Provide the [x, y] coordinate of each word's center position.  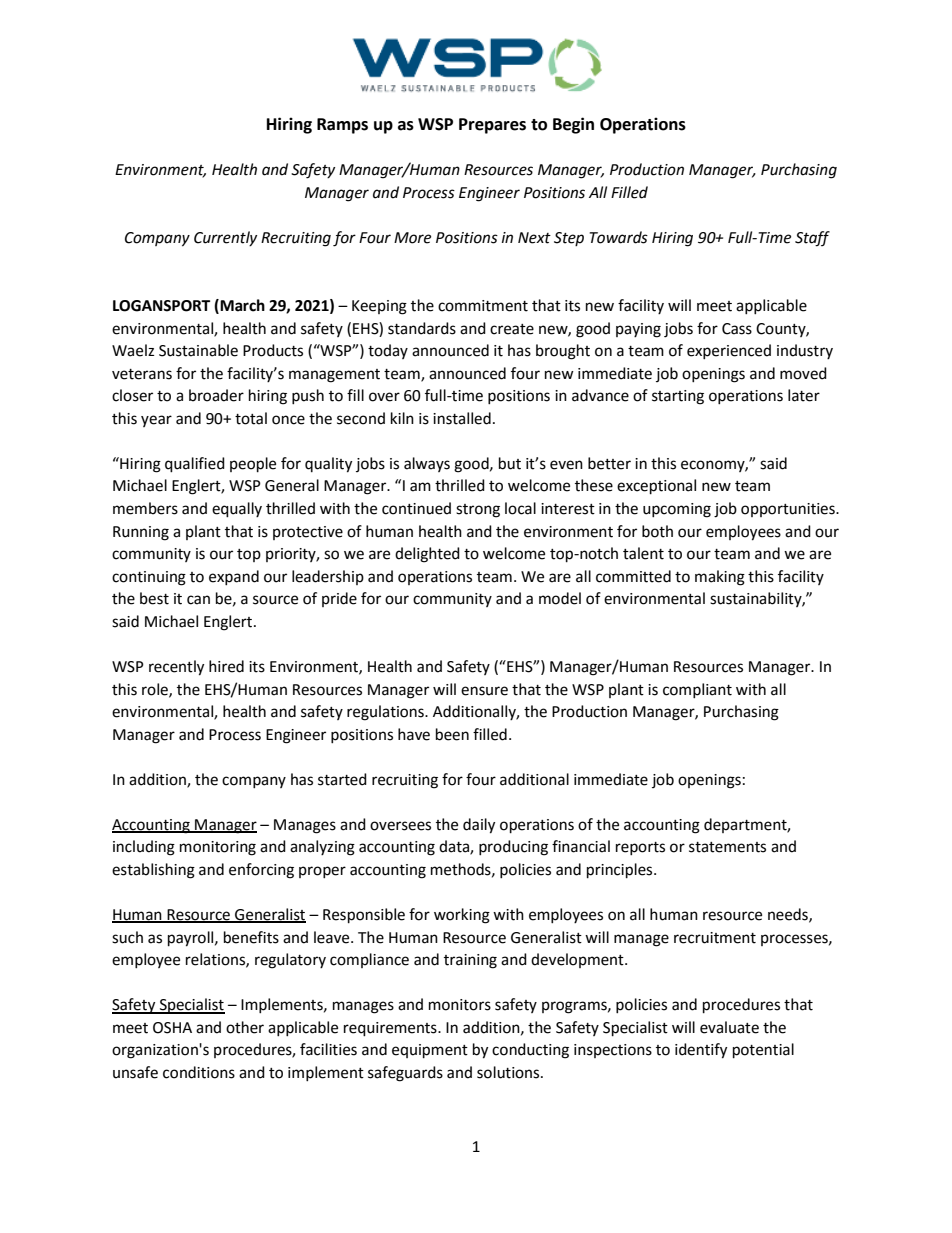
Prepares [492, 126]
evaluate [729, 1027]
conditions [199, 1072]
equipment [430, 1051]
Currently [225, 238]
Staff [812, 239]
